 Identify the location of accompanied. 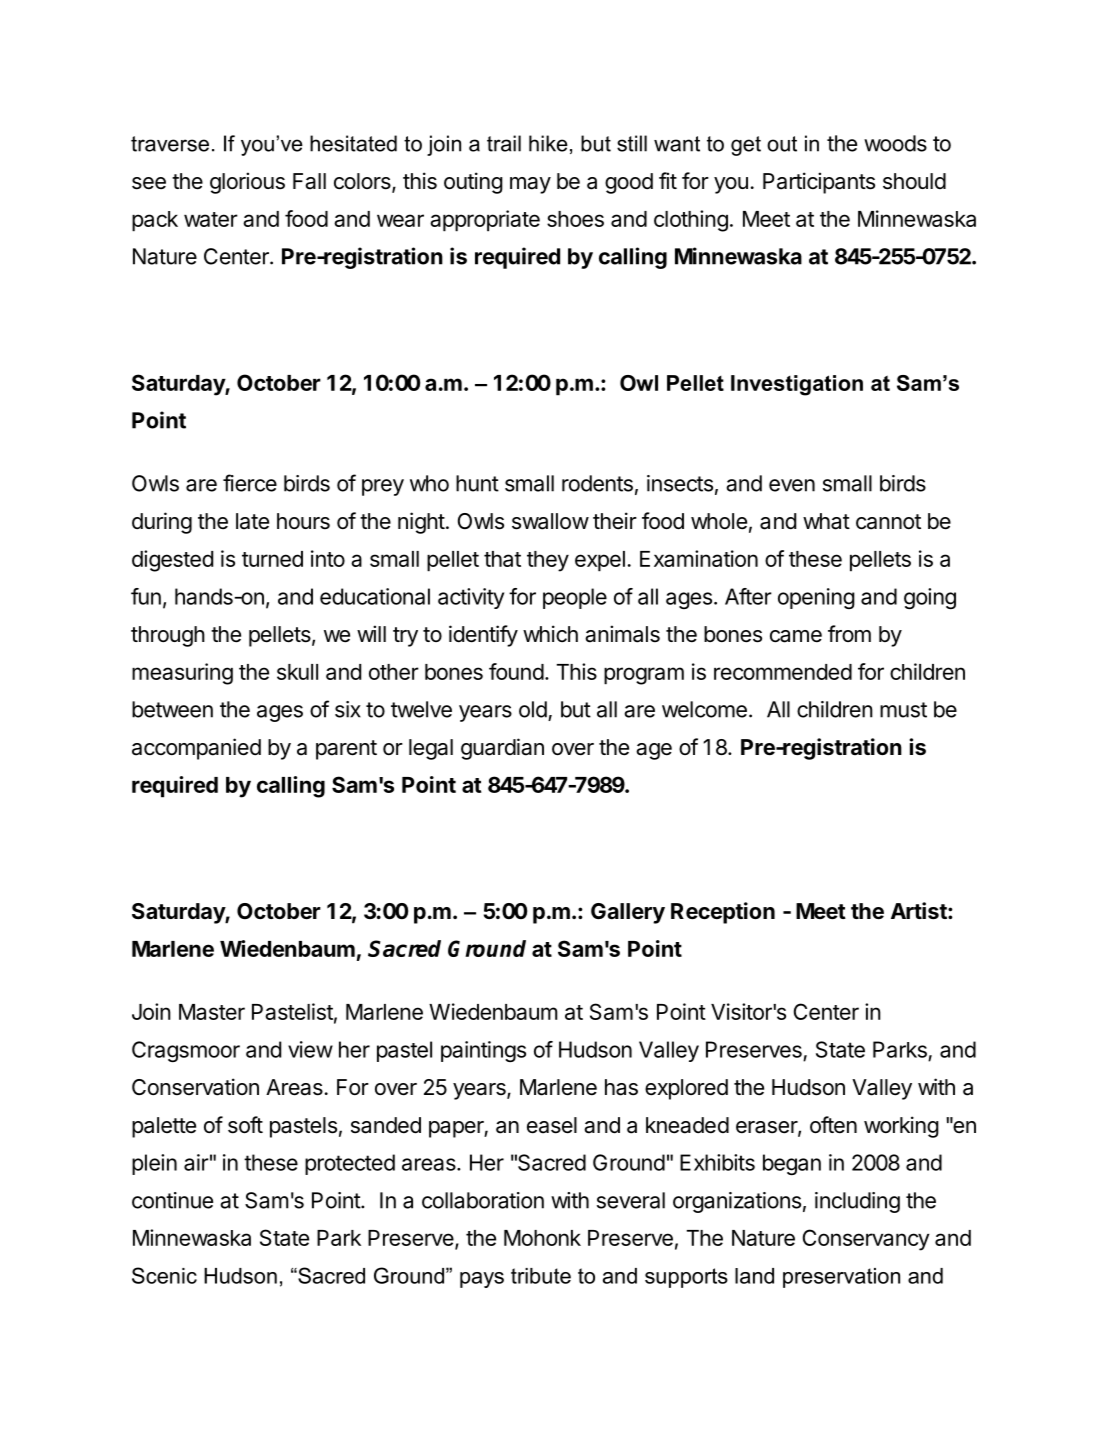
(196, 749).
